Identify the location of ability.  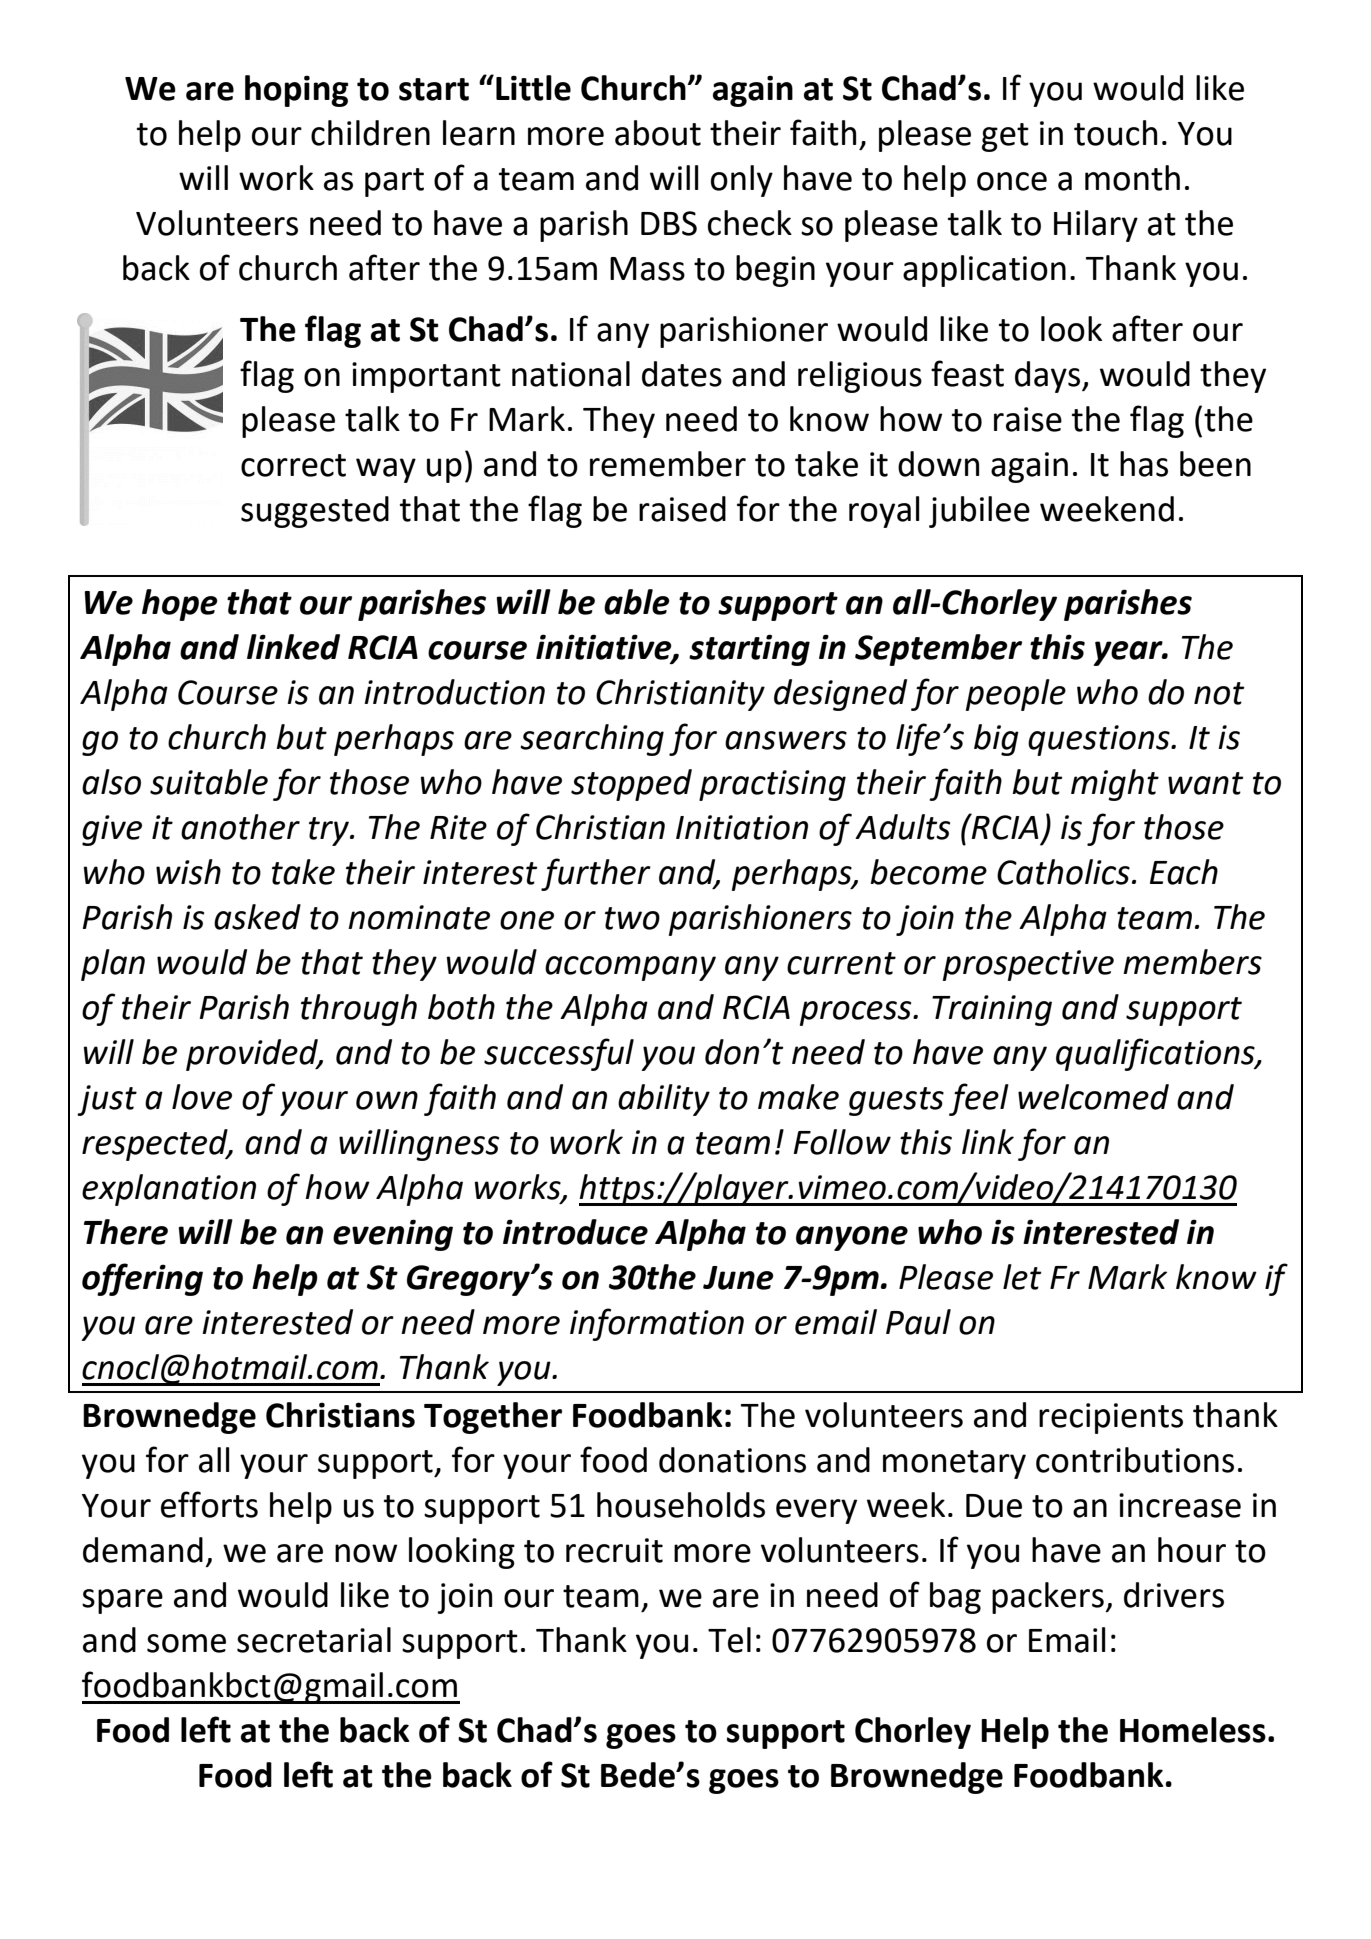
(664, 1100).
